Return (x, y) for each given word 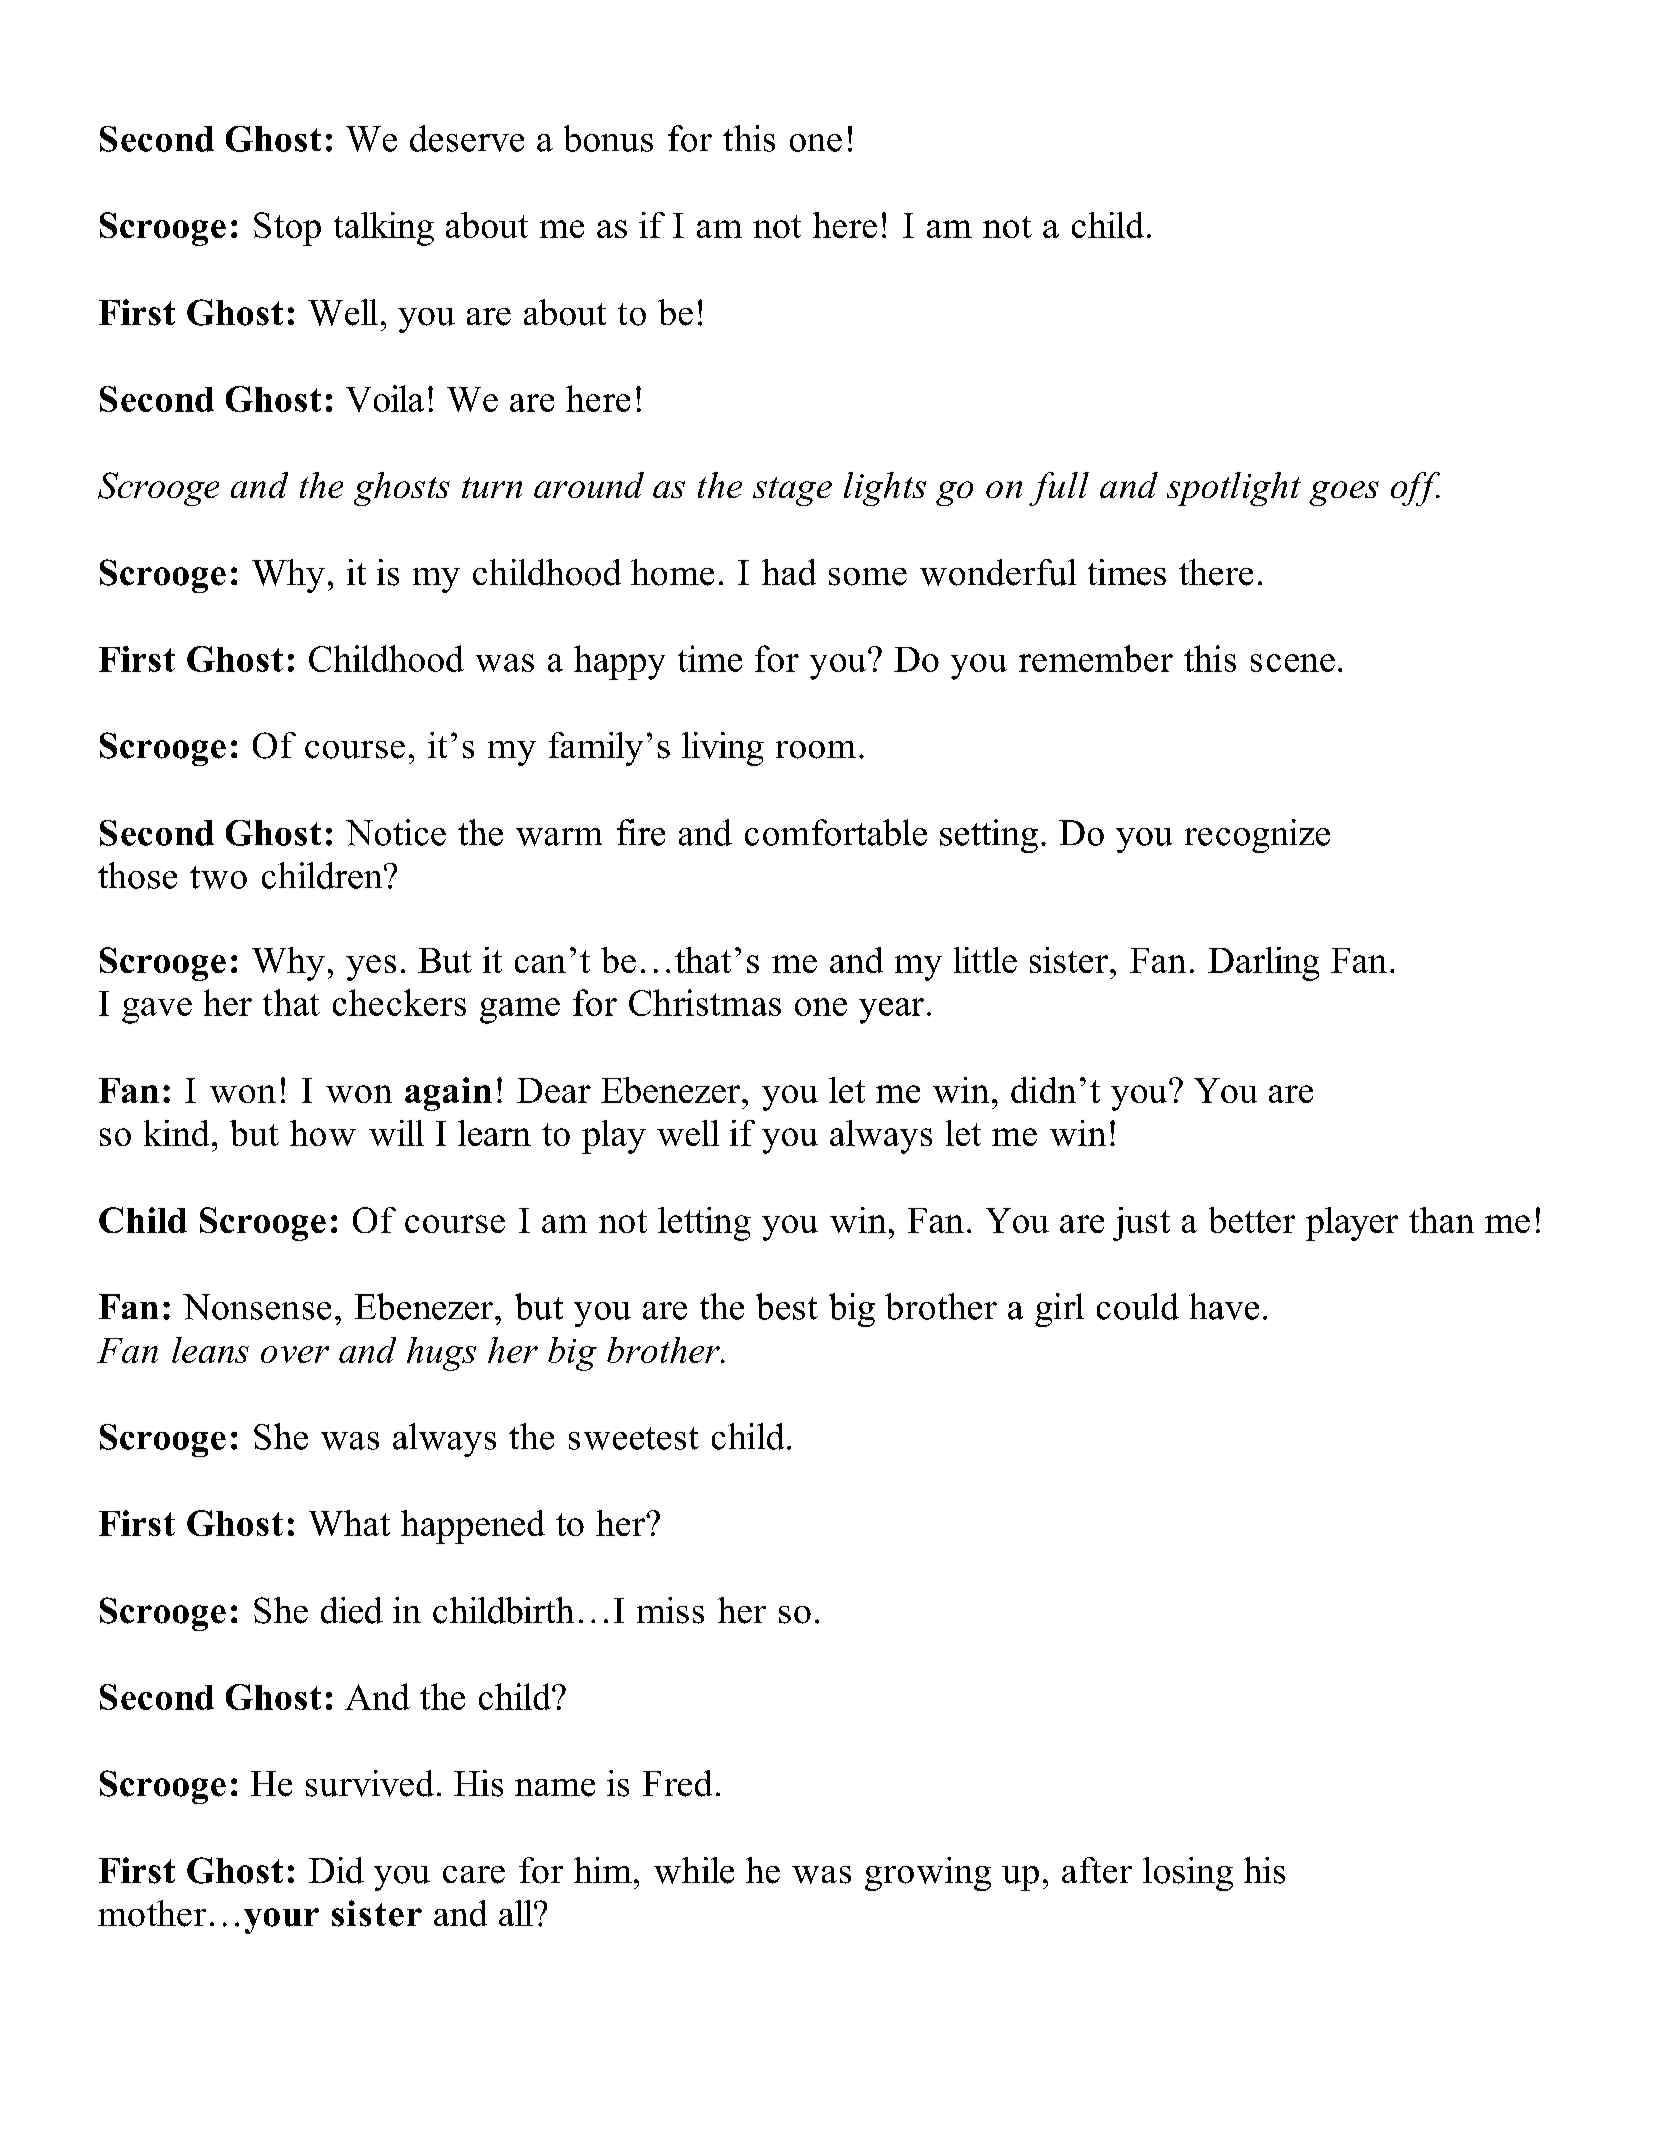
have (1224, 1306)
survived (370, 1783)
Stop (287, 229)
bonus (608, 138)
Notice (396, 832)
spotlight (1234, 489)
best (787, 1306)
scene (1293, 663)
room (816, 750)
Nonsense (257, 1307)
